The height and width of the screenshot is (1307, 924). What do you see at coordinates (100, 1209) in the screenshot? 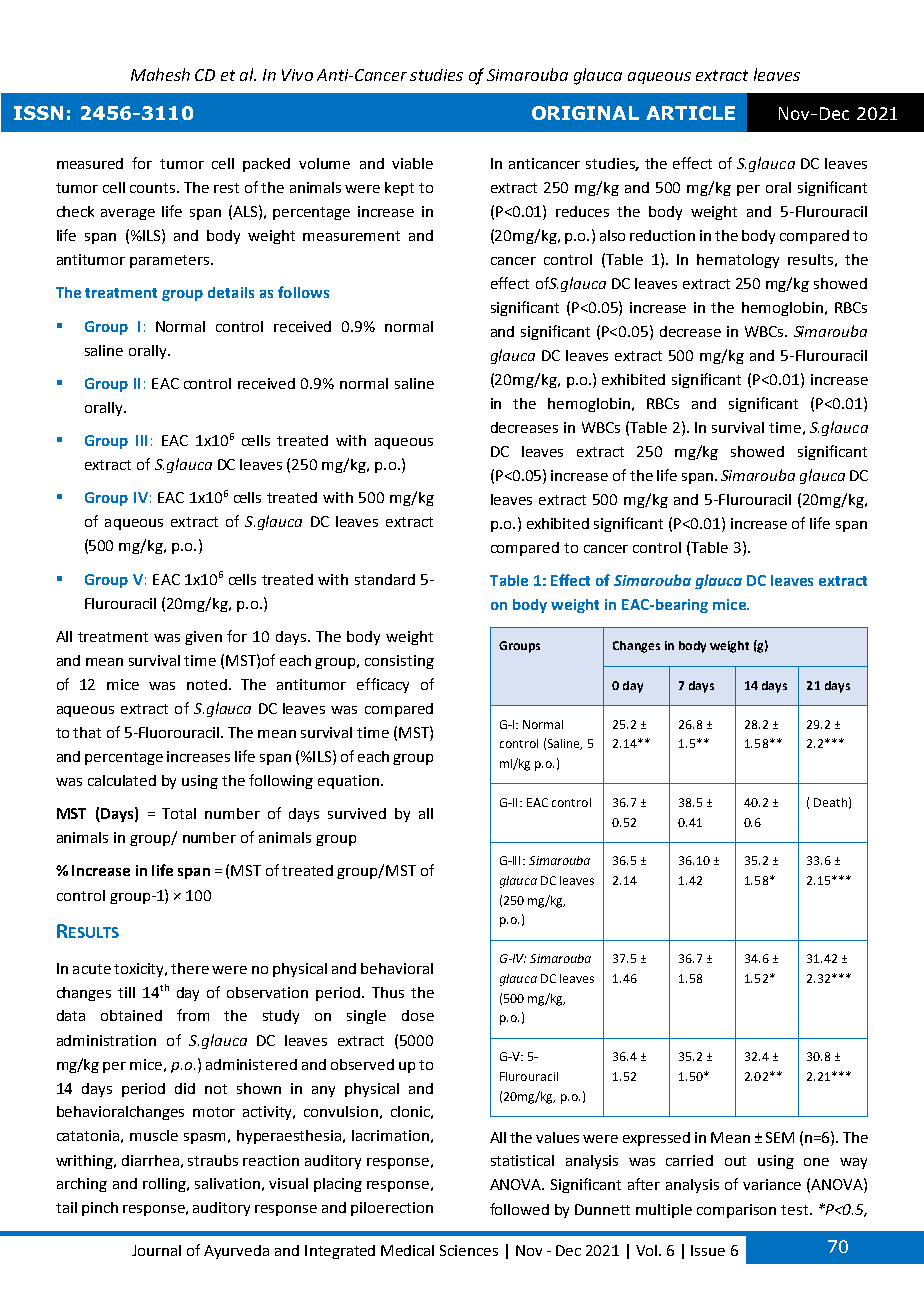
I see `pinch` at bounding box center [100, 1209].
